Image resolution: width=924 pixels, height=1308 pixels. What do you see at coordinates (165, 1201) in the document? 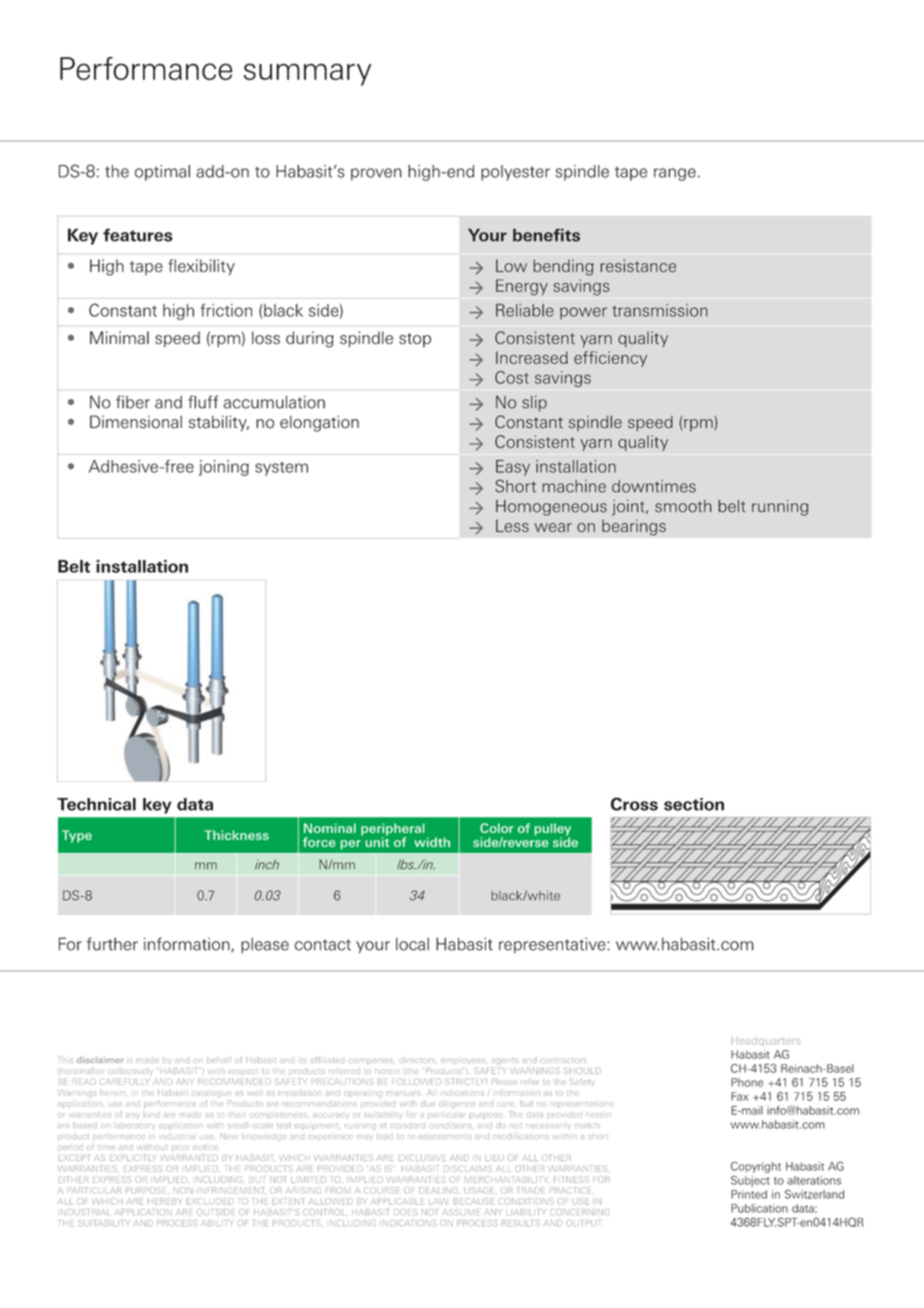
I see `HEREBY` at bounding box center [165, 1201].
